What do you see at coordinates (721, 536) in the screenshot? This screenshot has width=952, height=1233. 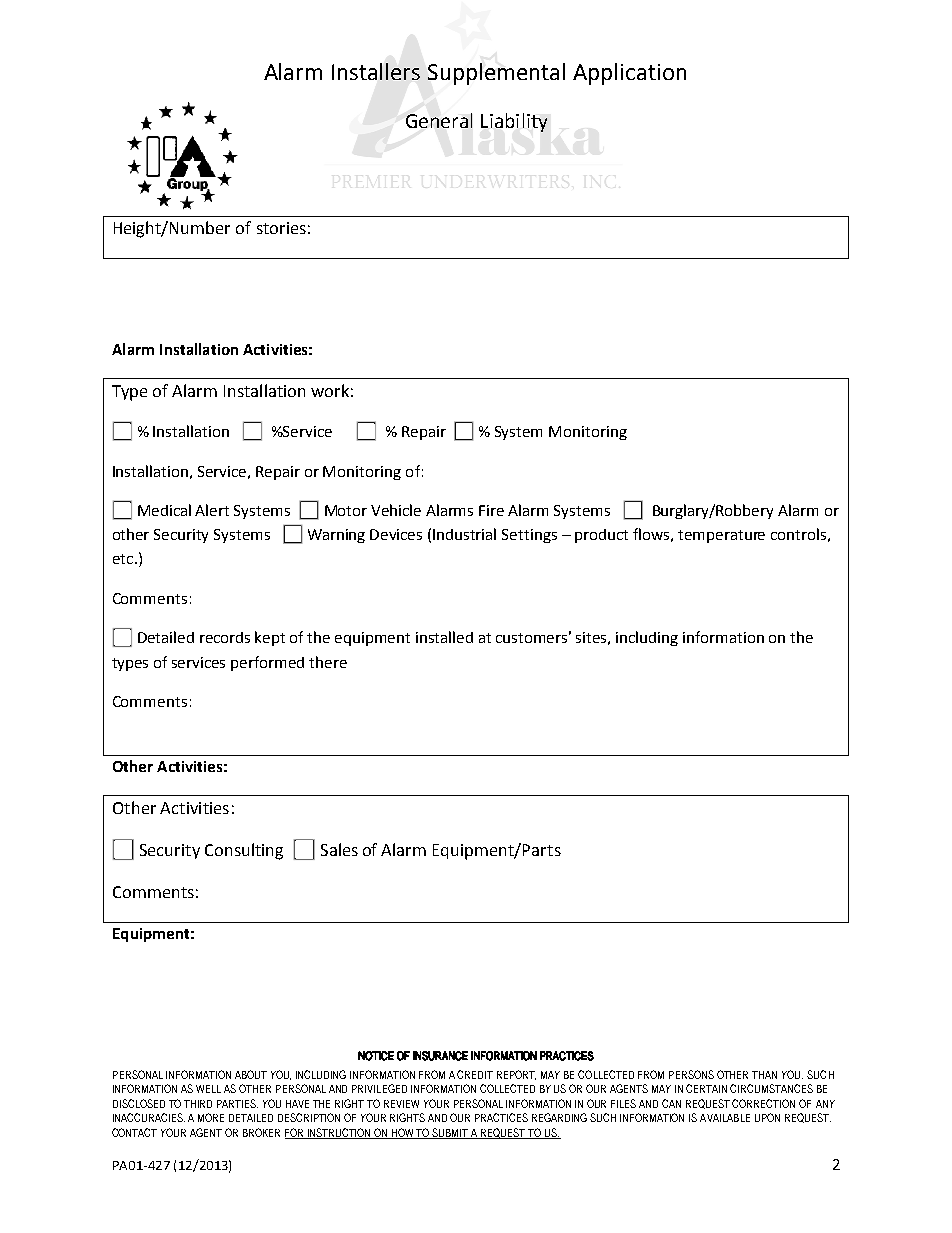 I see `temperature` at bounding box center [721, 536].
